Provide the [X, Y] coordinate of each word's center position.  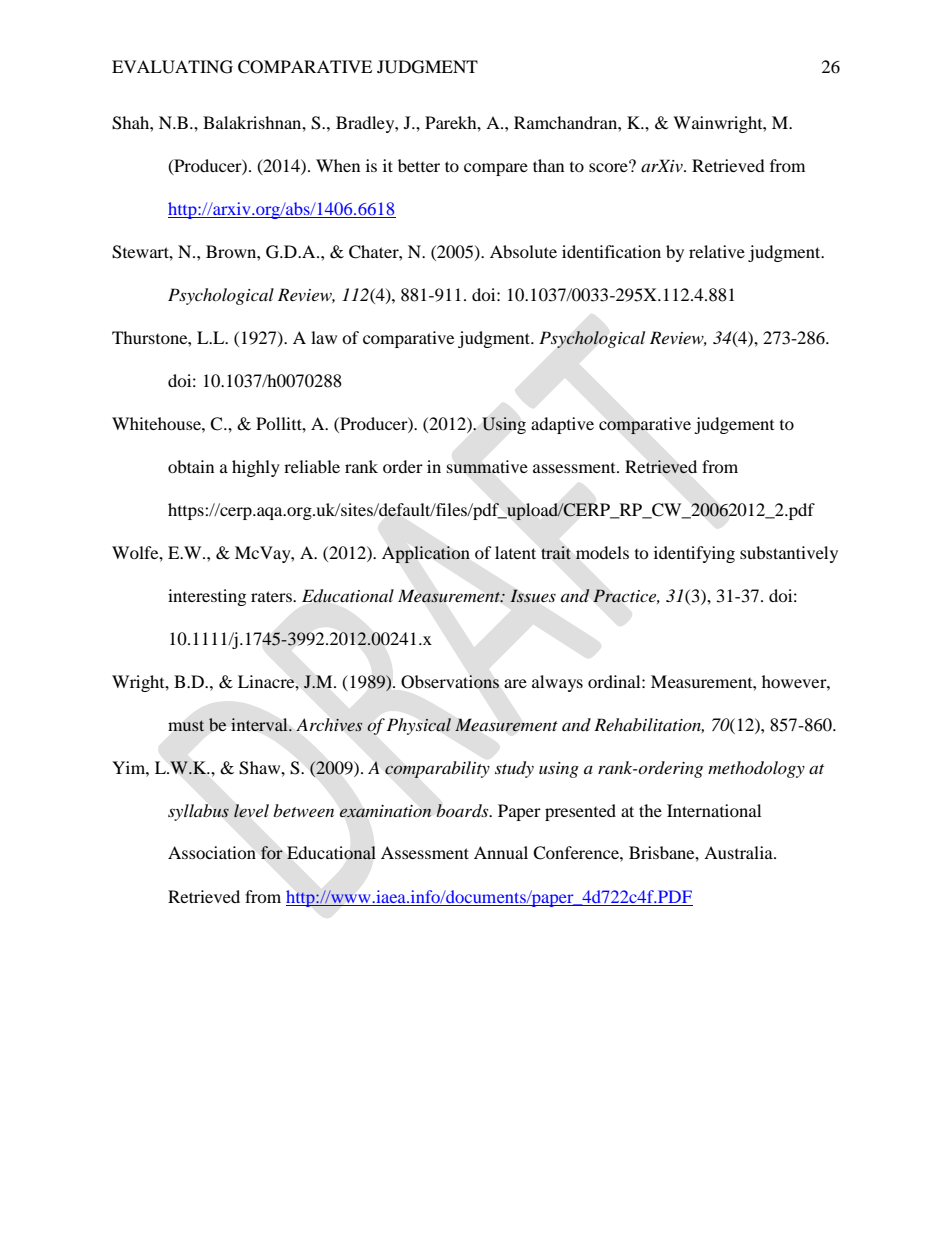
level [251, 811]
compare [496, 169]
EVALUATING [172, 67]
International [714, 810]
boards [463, 810]
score [609, 166]
